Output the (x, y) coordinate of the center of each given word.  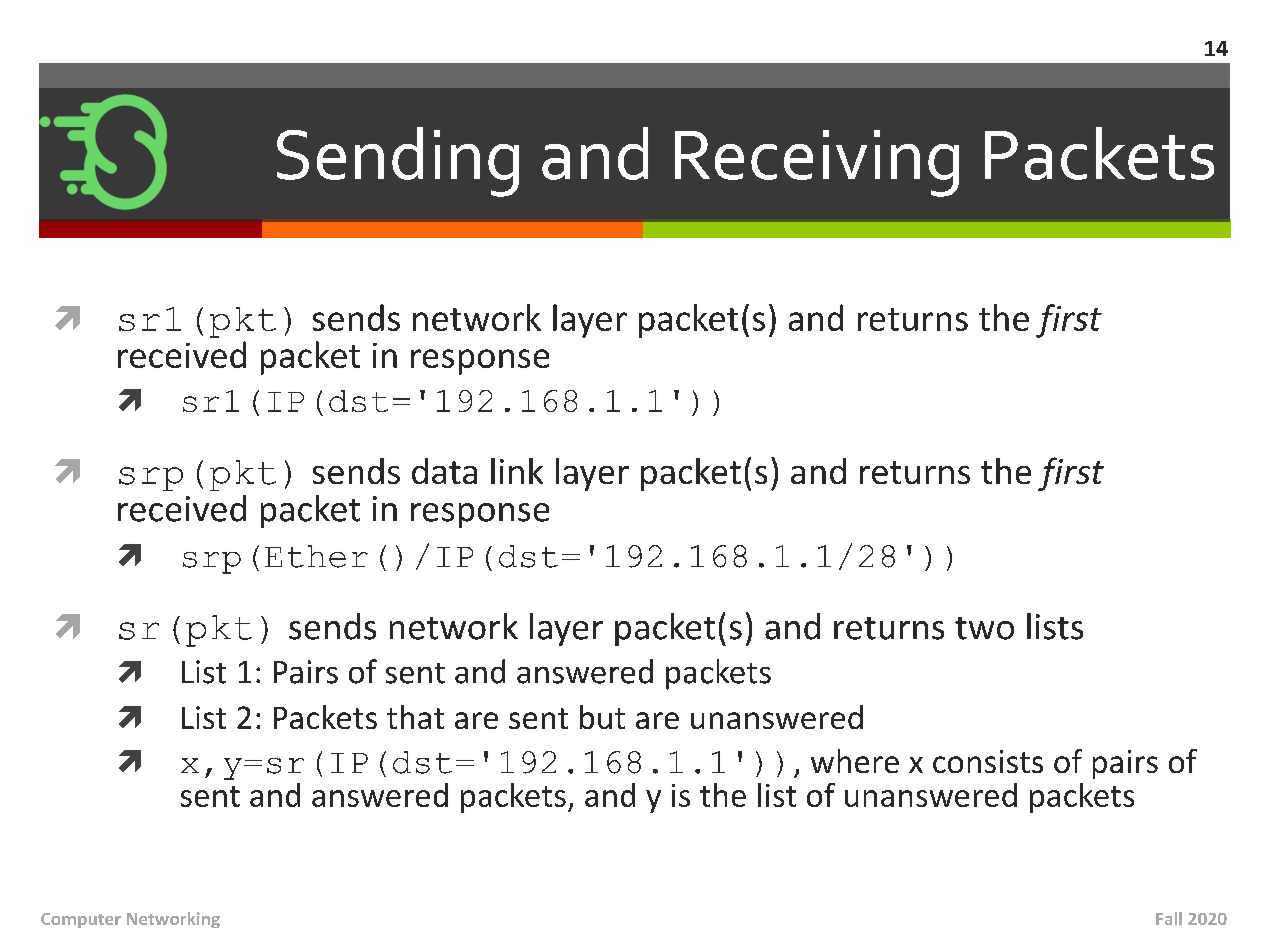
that (415, 717)
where (855, 761)
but (602, 717)
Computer (81, 920)
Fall (1169, 918)
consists (988, 761)
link (517, 471)
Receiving (817, 163)
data (444, 471)
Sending (398, 162)
